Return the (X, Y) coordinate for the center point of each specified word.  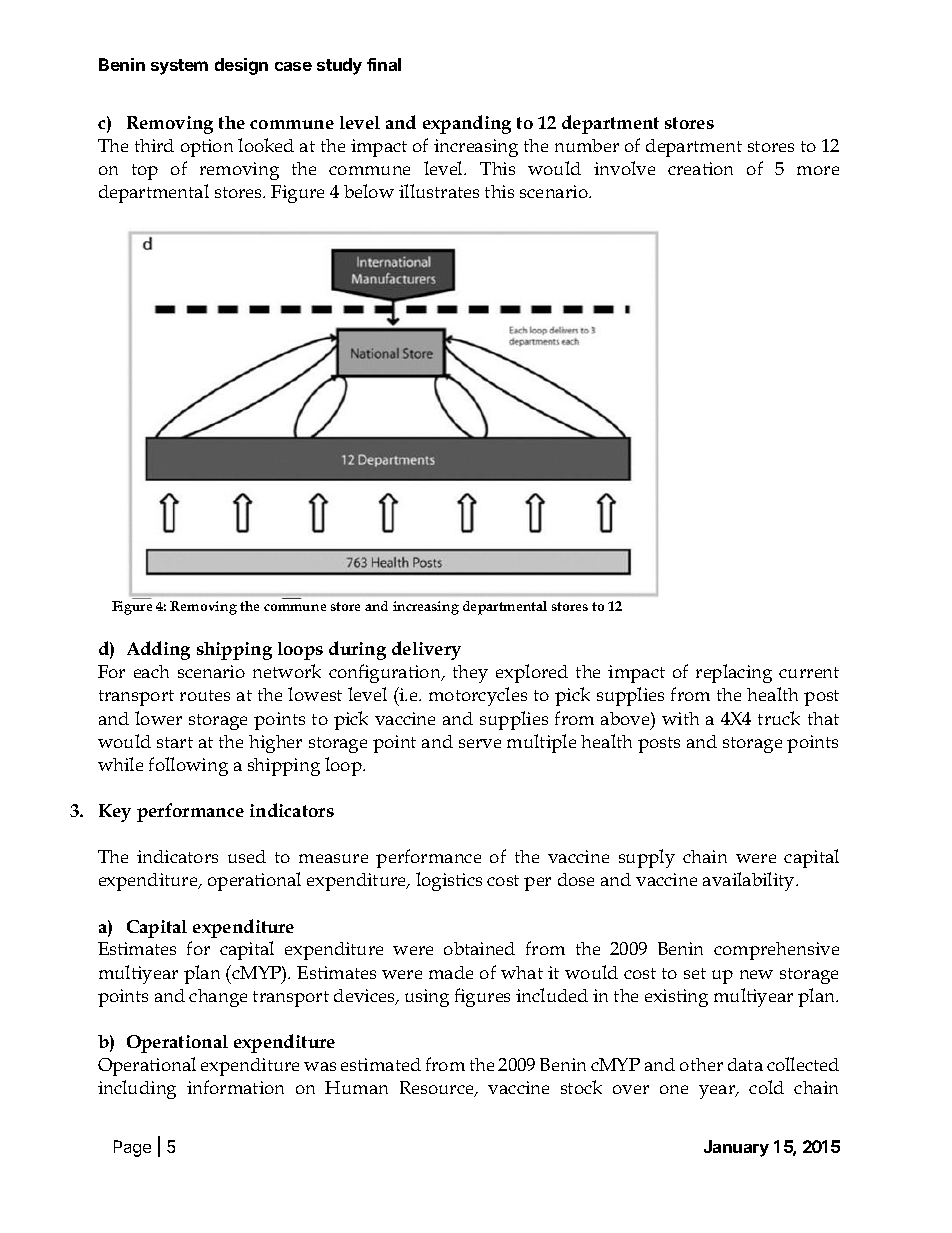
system (179, 67)
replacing (734, 673)
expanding (467, 124)
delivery (426, 650)
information (235, 1087)
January (736, 1148)
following (188, 766)
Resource (438, 1089)
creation (700, 168)
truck (779, 718)
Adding (158, 650)
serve (480, 743)
